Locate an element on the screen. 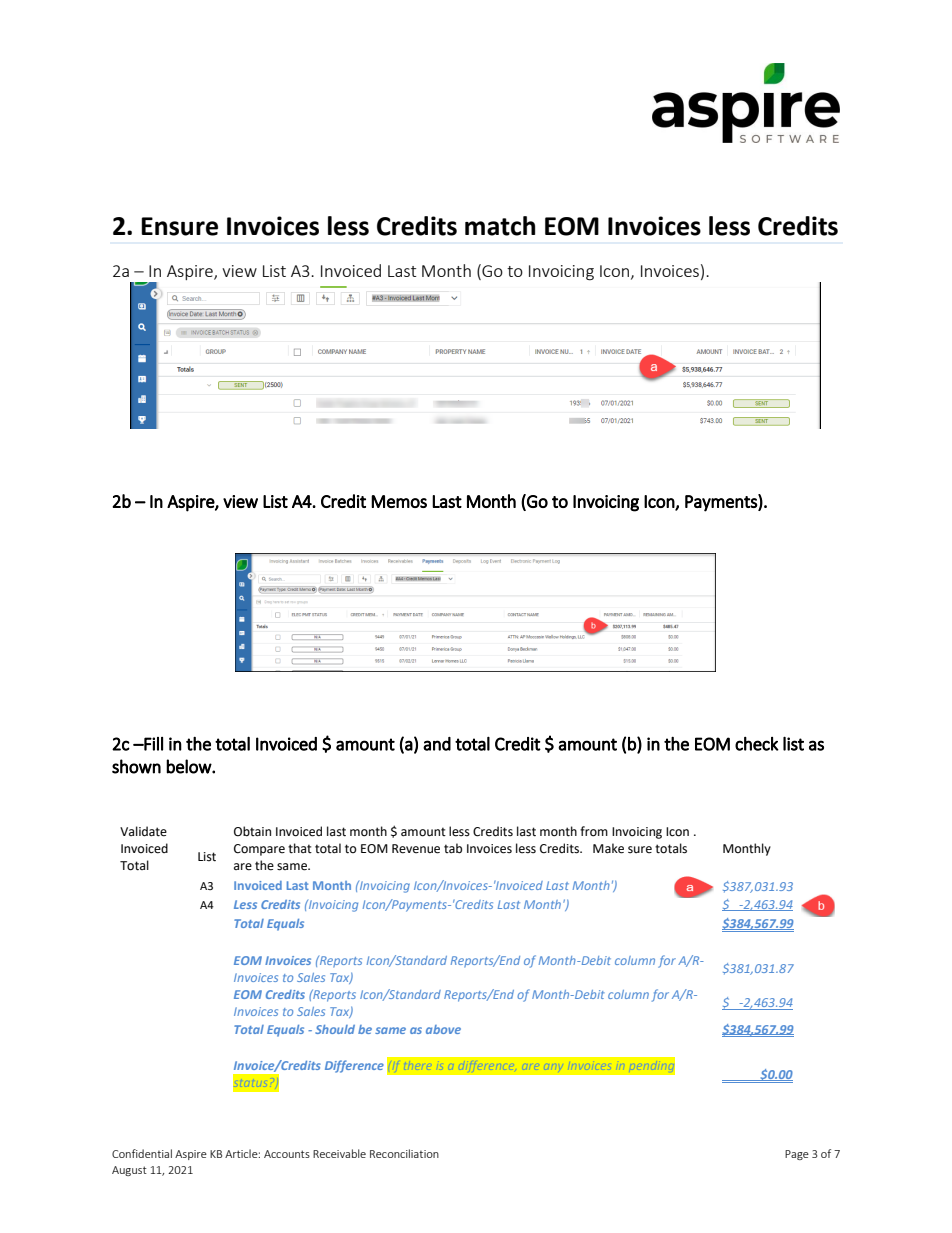  Page is located at coordinates (797, 1155).
